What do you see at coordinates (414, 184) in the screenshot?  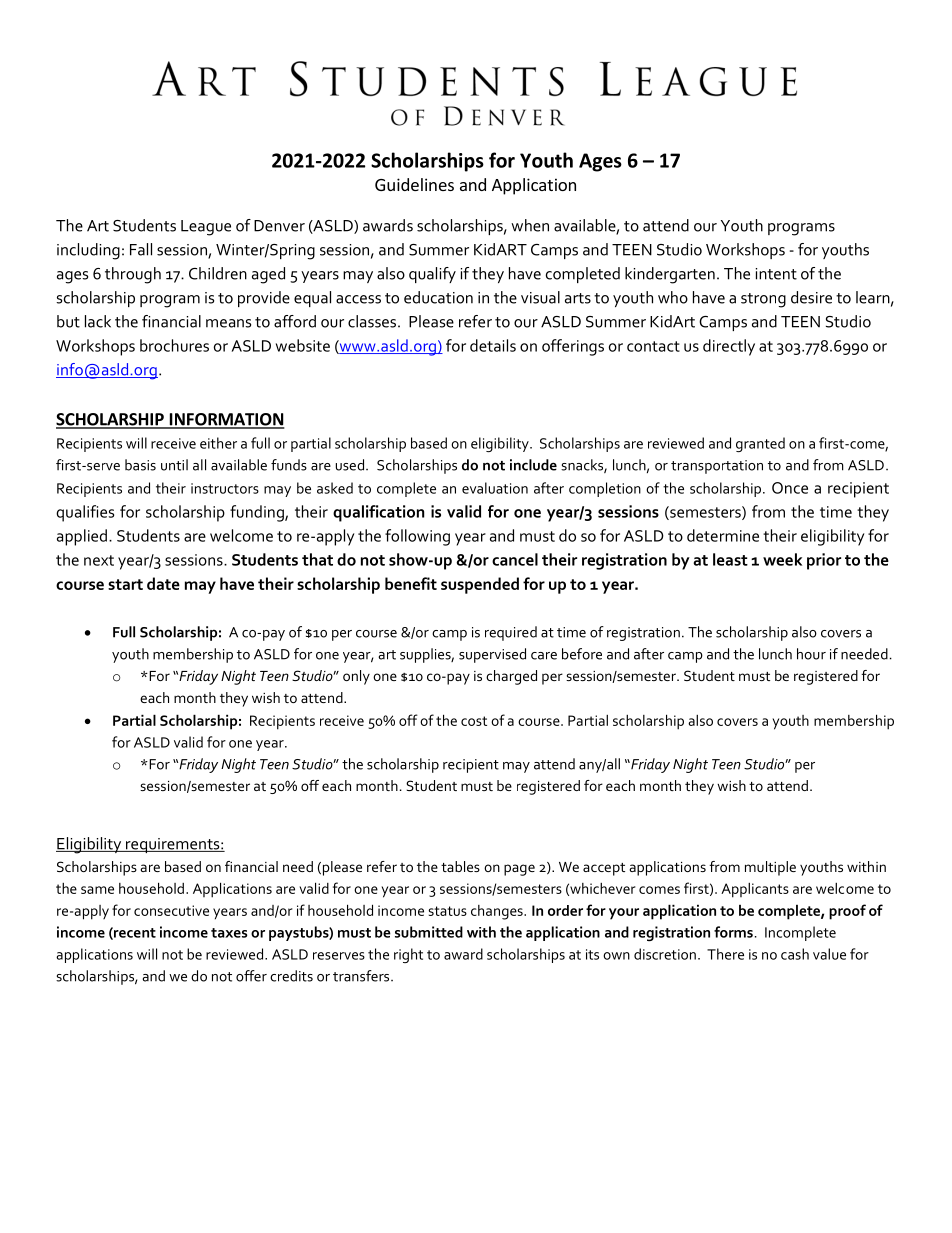 I see `Guidelines` at bounding box center [414, 184].
